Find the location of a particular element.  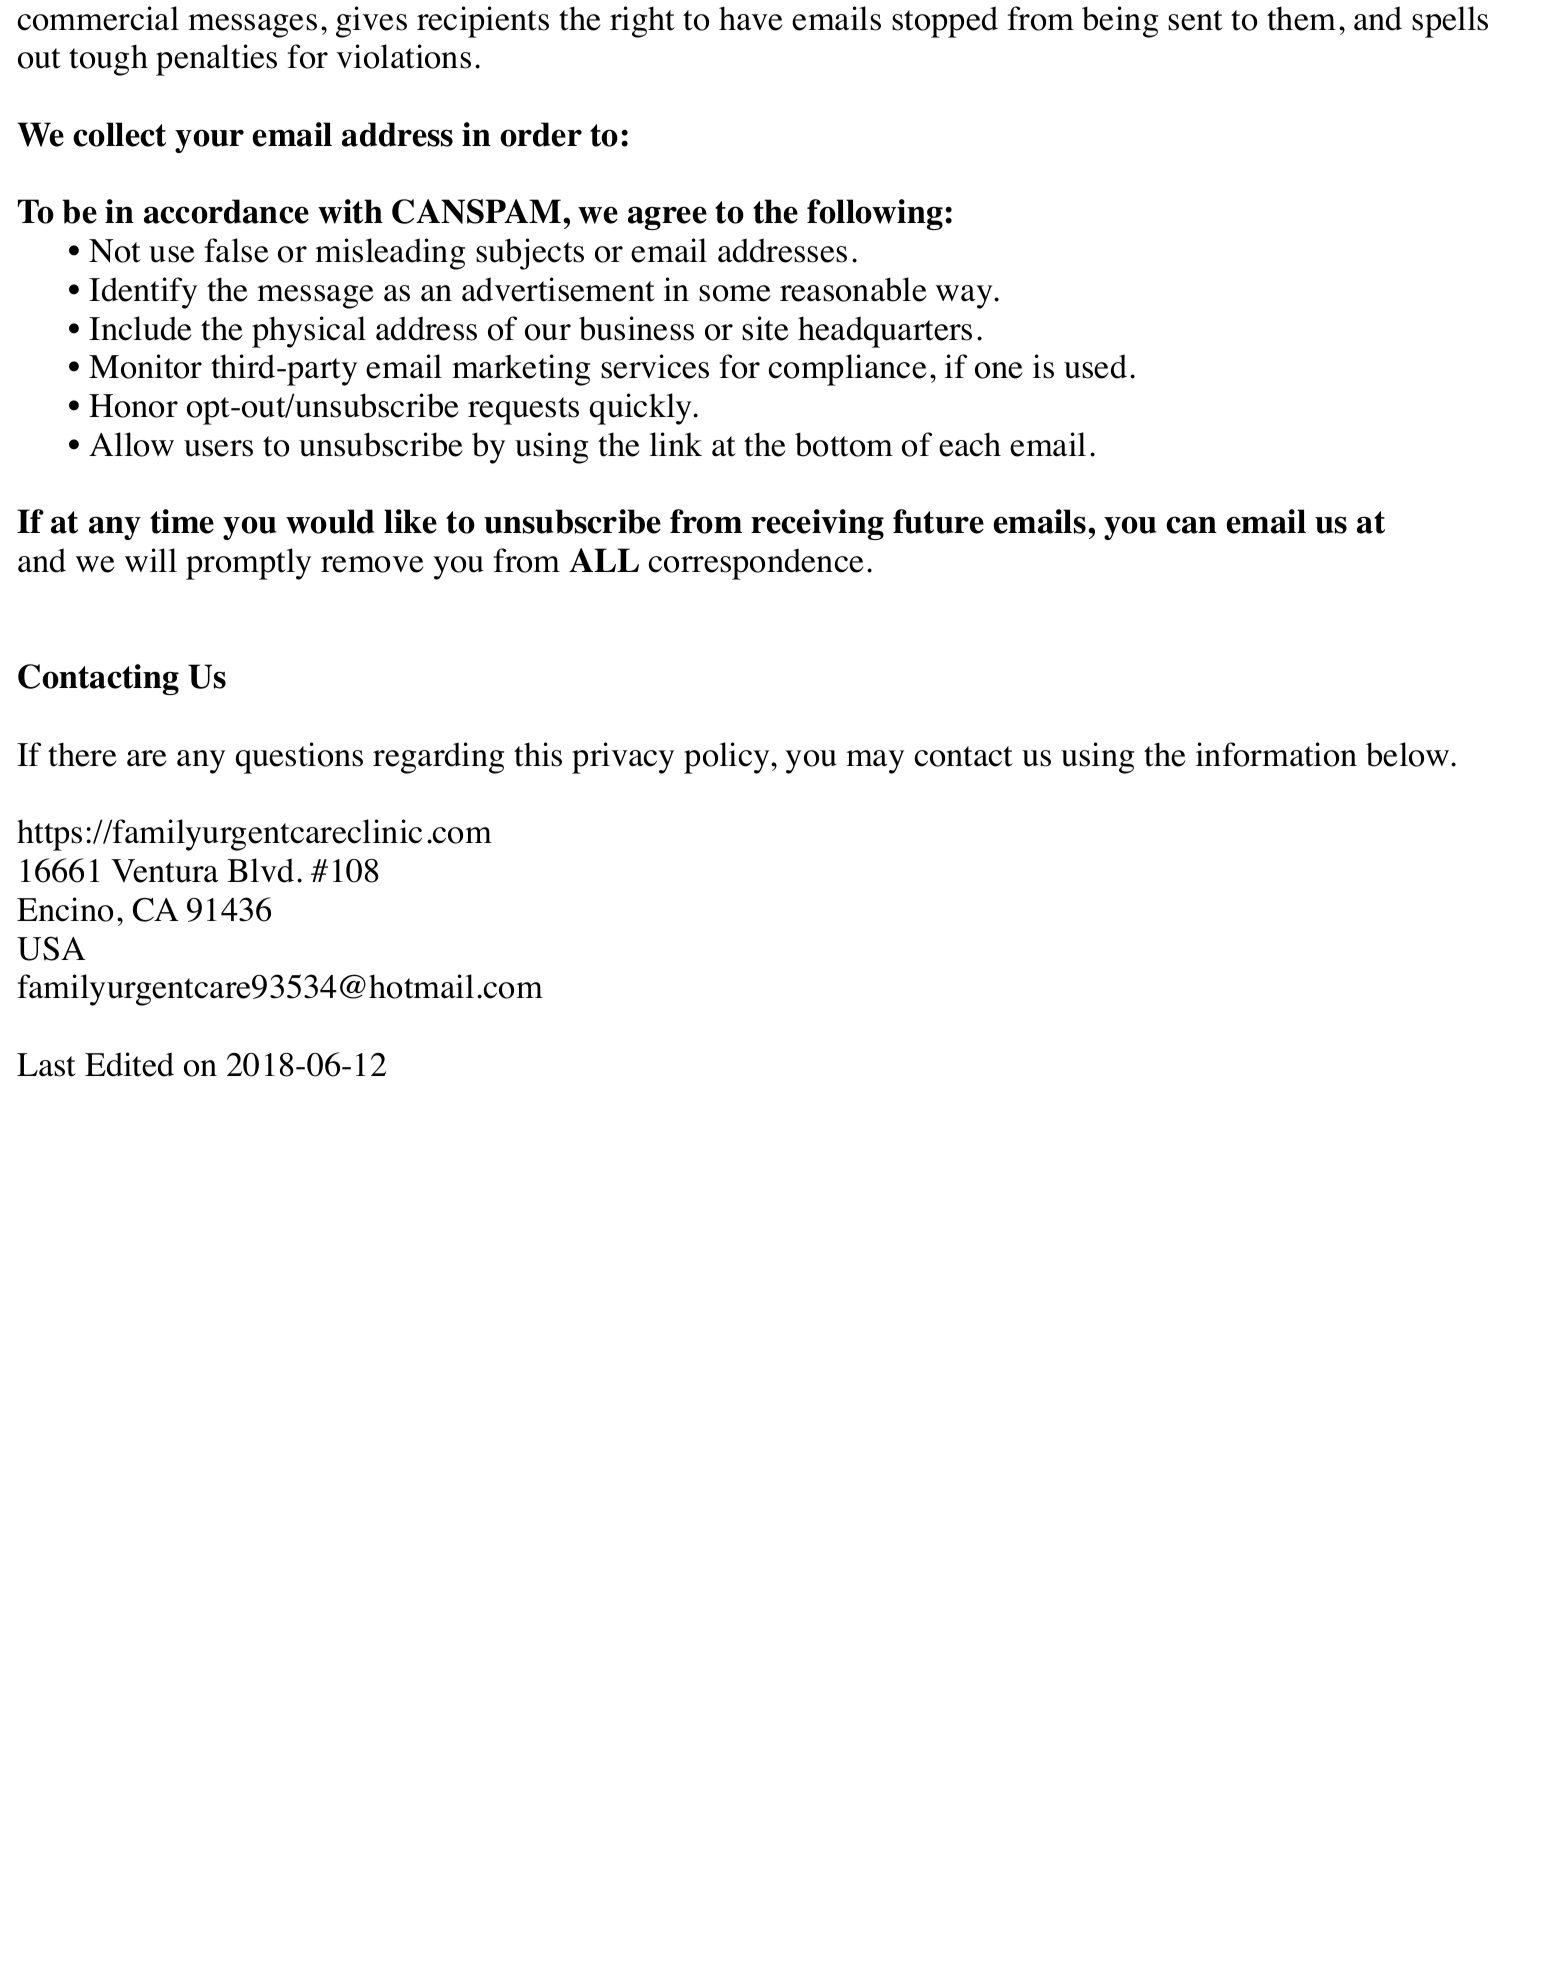

have is located at coordinates (751, 18).
